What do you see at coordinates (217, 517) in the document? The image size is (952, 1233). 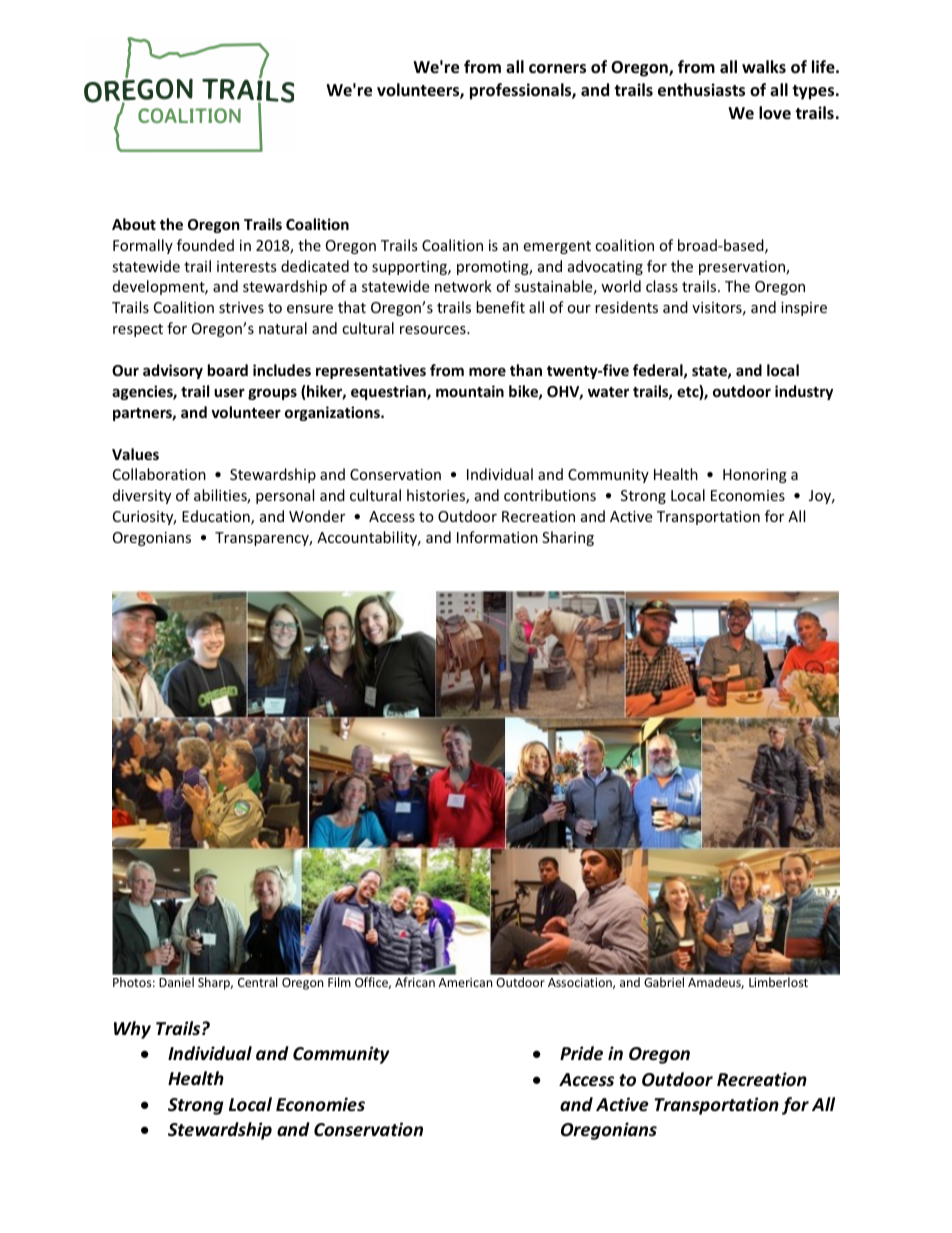 I see `Education` at bounding box center [217, 517].
